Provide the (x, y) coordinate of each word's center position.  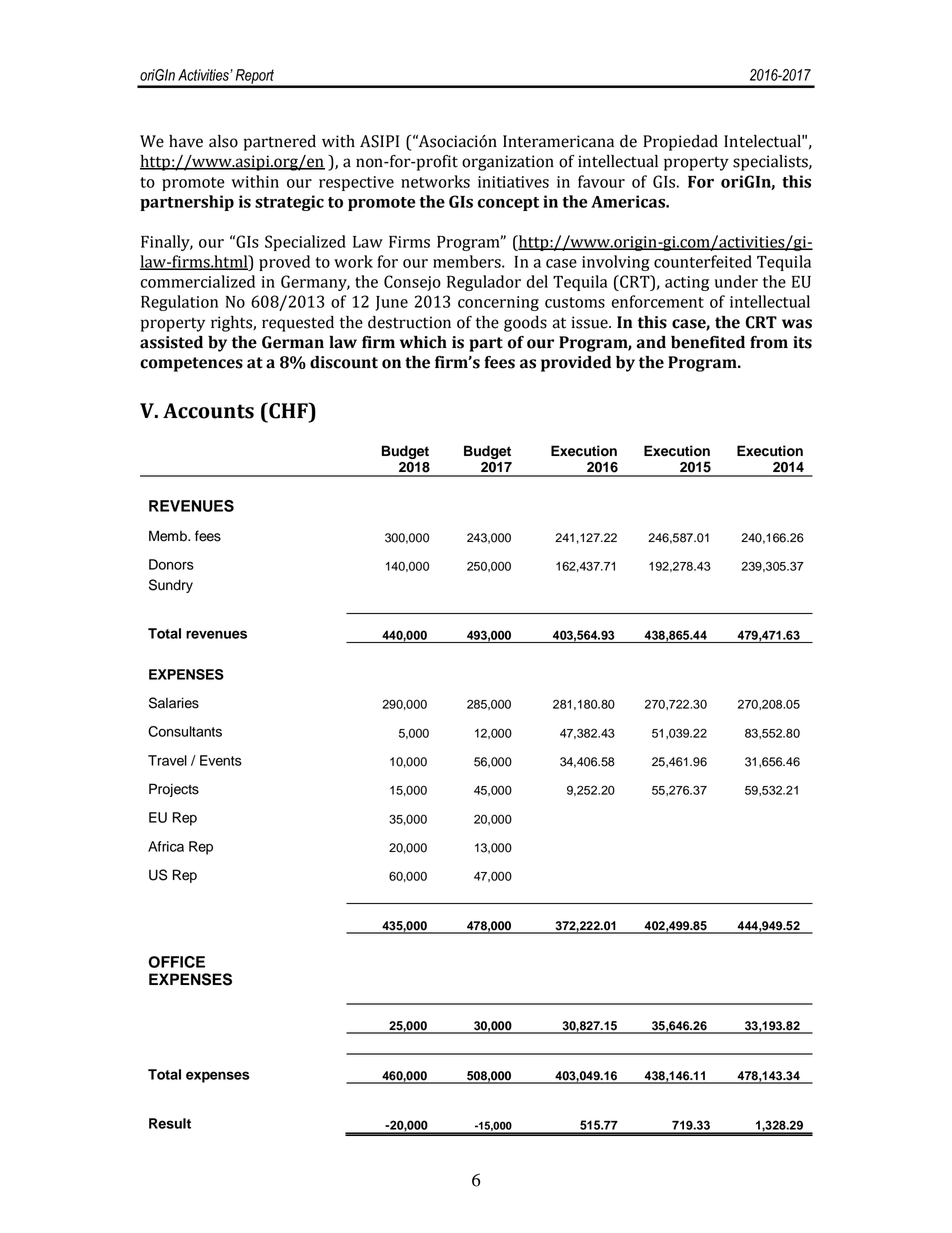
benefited (708, 342)
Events (221, 760)
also (223, 141)
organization (508, 163)
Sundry (171, 586)
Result (170, 1123)
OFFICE (177, 962)
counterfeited (703, 261)
